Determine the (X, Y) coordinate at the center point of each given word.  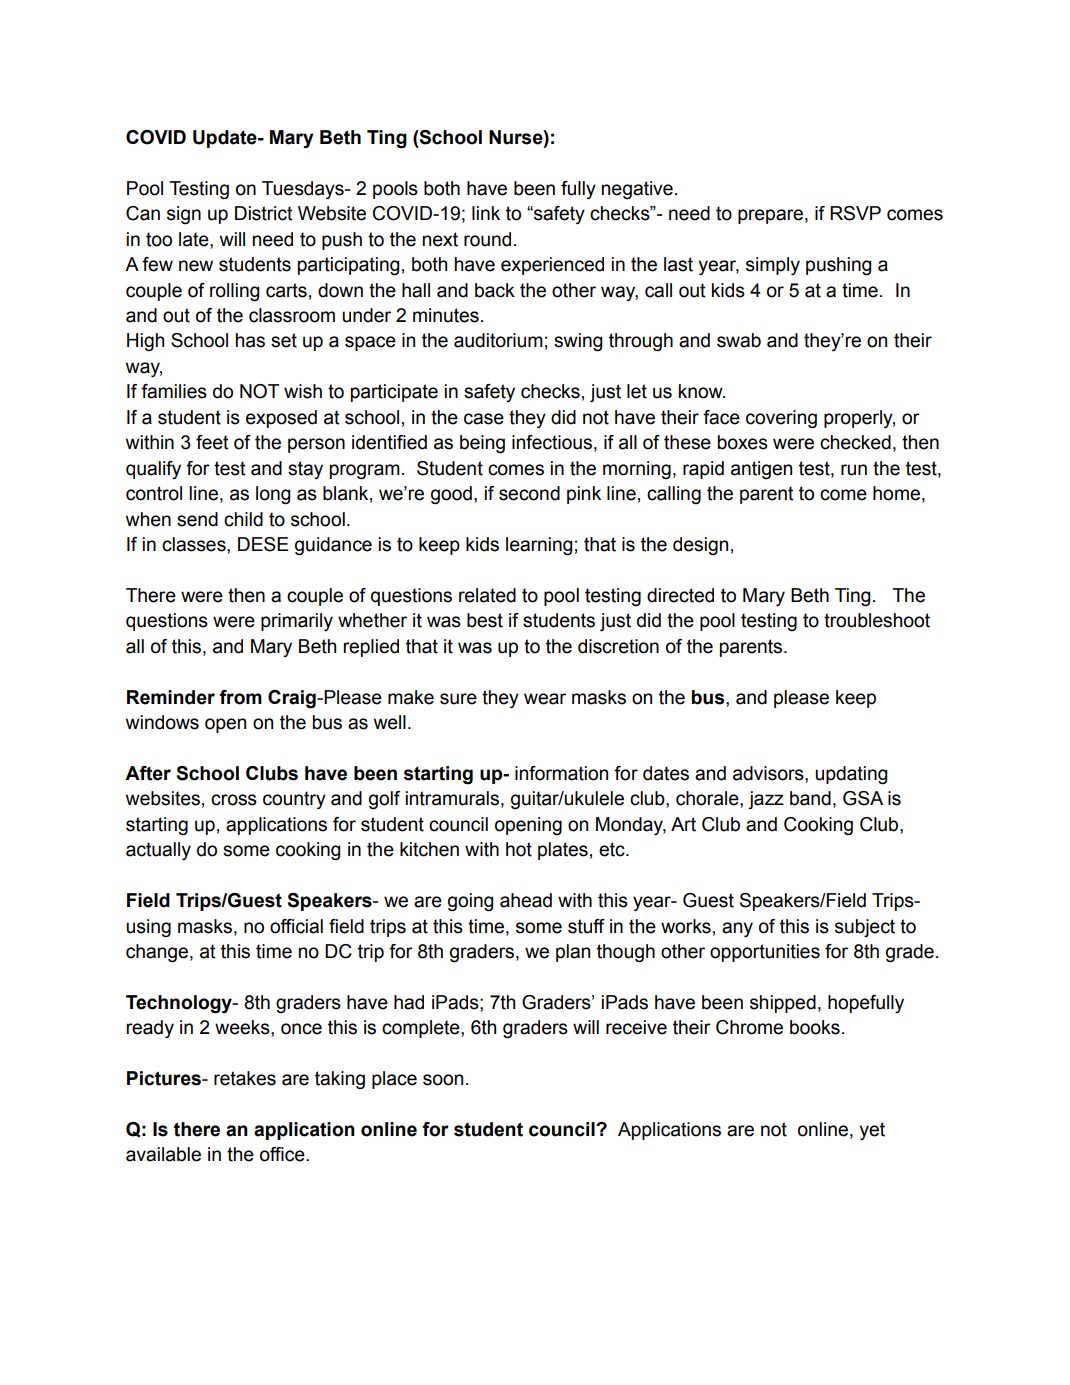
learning (539, 546)
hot (519, 849)
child (243, 519)
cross (234, 800)
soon (443, 1080)
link (486, 213)
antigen (761, 470)
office (283, 1154)
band (810, 798)
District (264, 213)
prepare (770, 216)
